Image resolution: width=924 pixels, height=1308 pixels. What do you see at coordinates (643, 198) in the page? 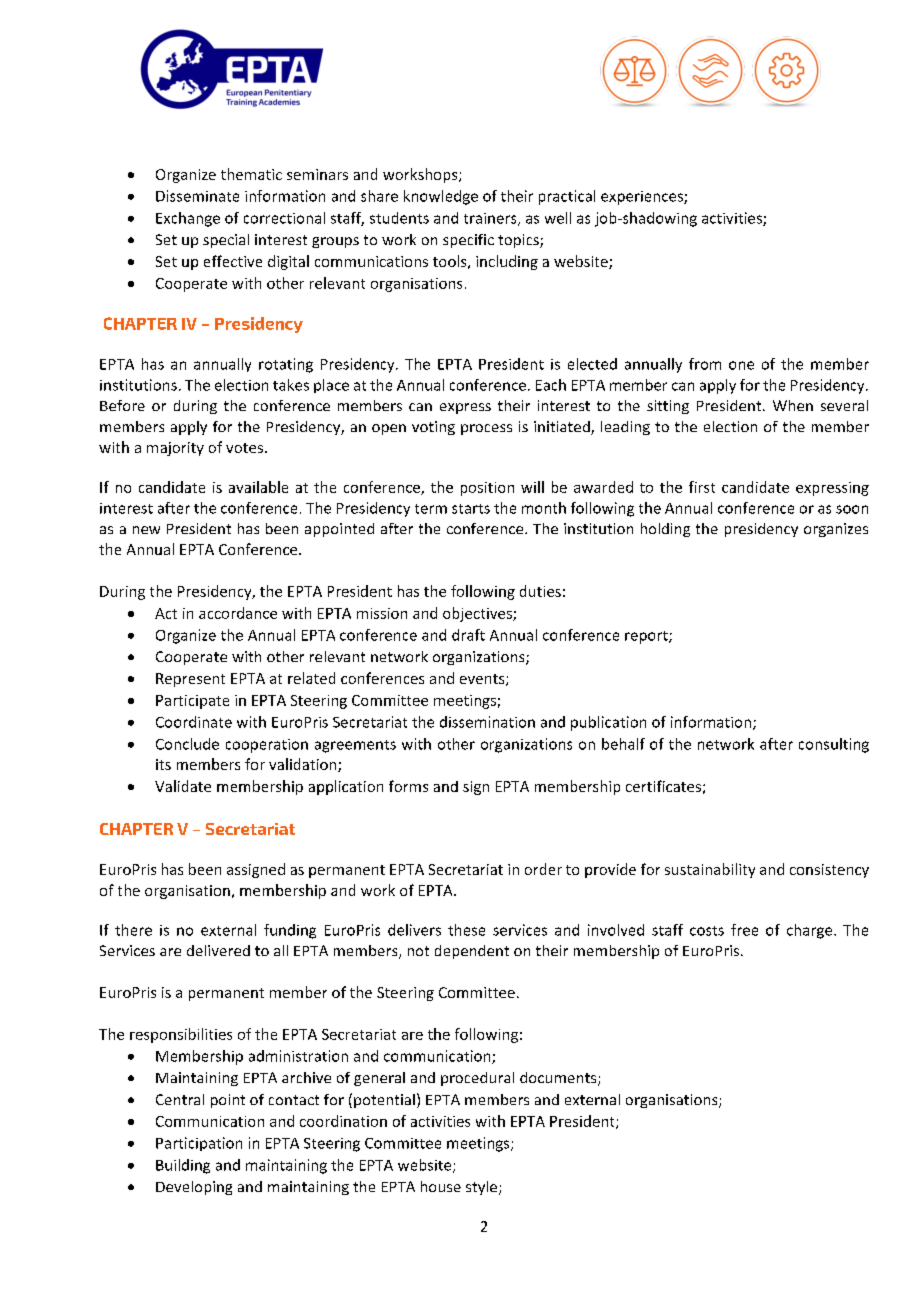
I see `experiences` at bounding box center [643, 198].
